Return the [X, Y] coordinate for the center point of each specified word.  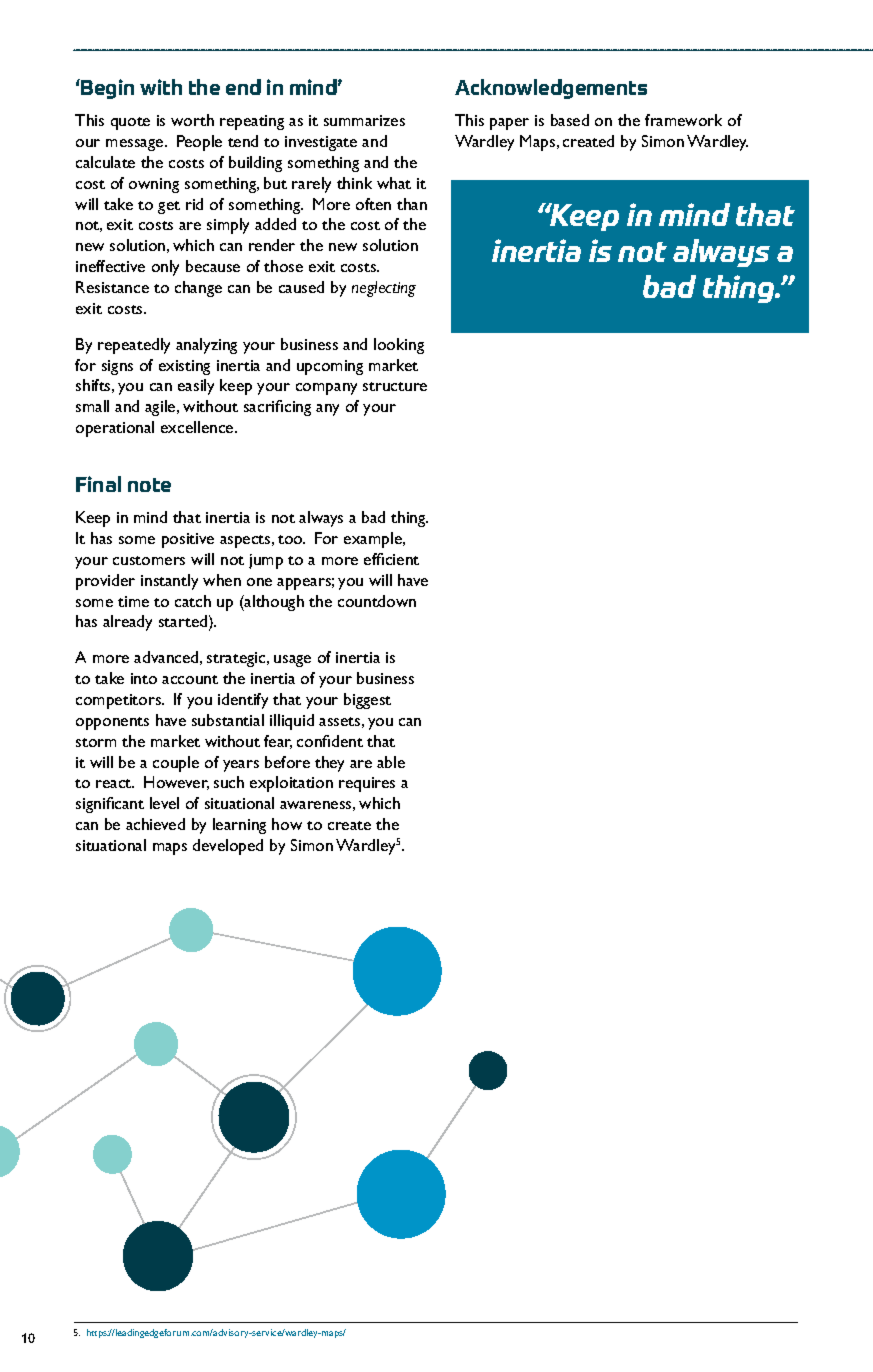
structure [395, 386]
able [391, 762]
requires [367, 784]
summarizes [364, 120]
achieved [155, 824]
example [374, 540]
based [570, 120]
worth [192, 120]
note [149, 485]
